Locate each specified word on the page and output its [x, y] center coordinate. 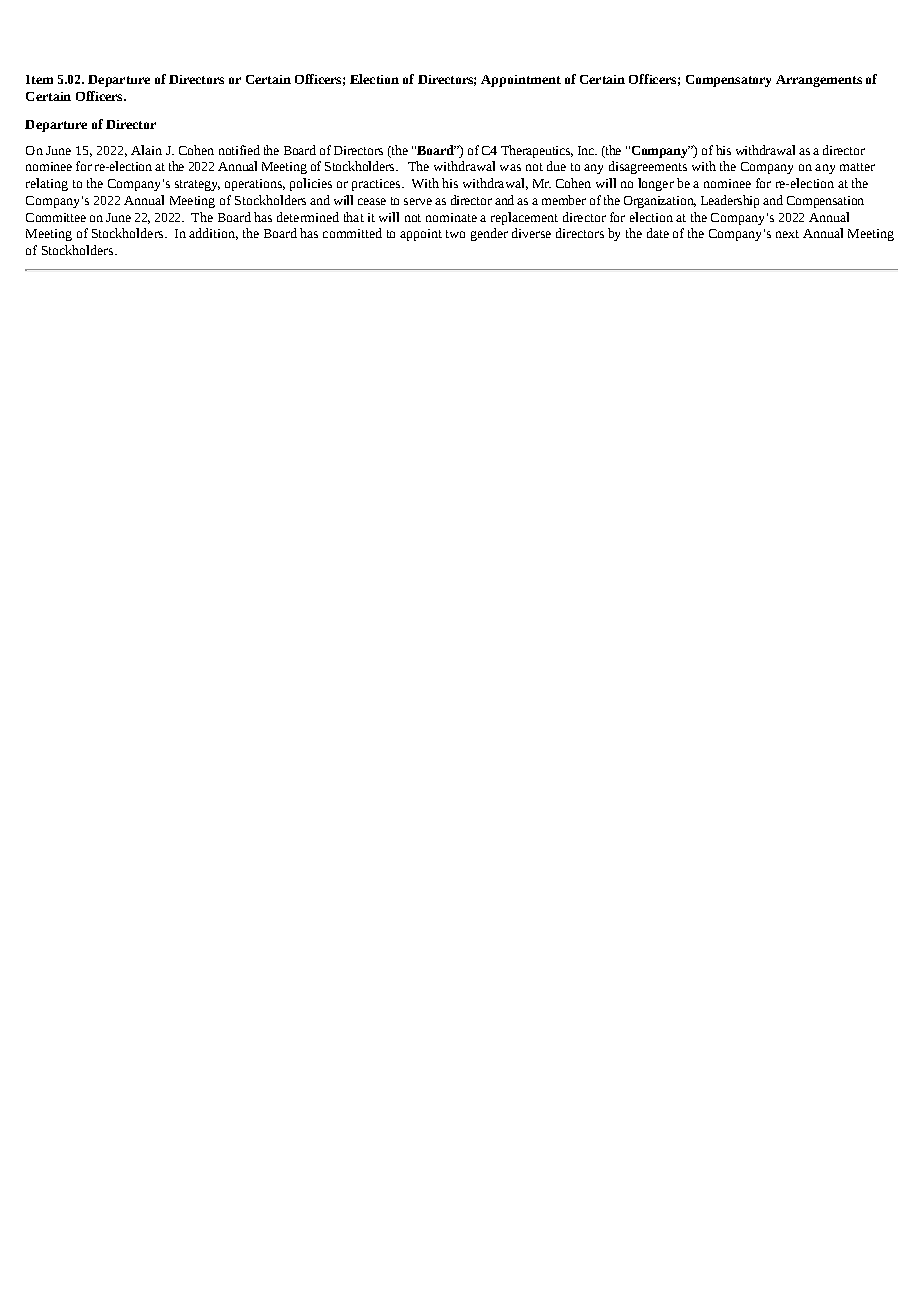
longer [656, 184]
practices [377, 185]
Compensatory [728, 81]
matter [857, 167]
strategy [197, 185]
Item [39, 79]
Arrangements [819, 81]
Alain [146, 150]
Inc [587, 150]
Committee [56, 217]
